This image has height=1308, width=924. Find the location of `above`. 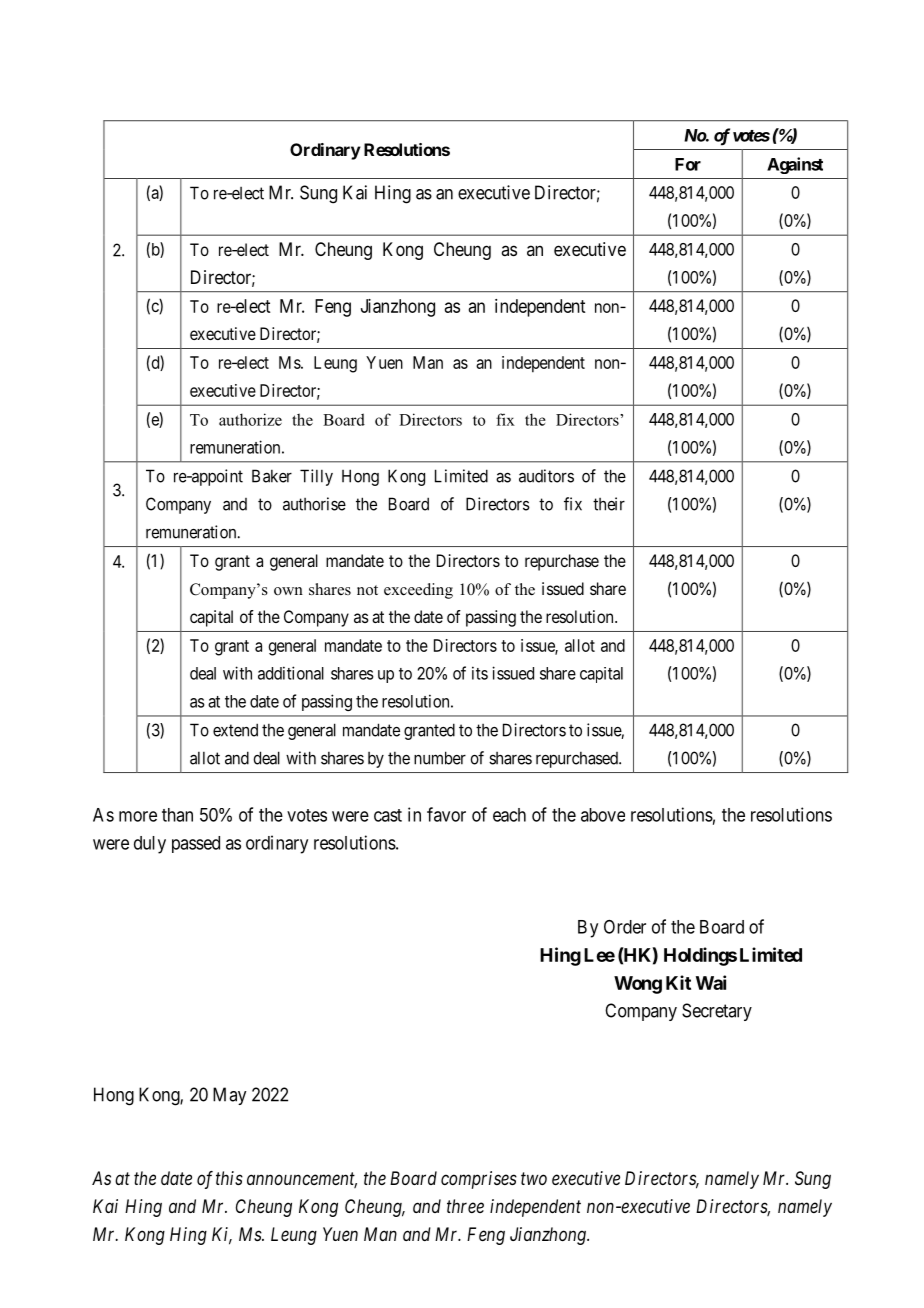

above is located at coordinates (603, 815).
